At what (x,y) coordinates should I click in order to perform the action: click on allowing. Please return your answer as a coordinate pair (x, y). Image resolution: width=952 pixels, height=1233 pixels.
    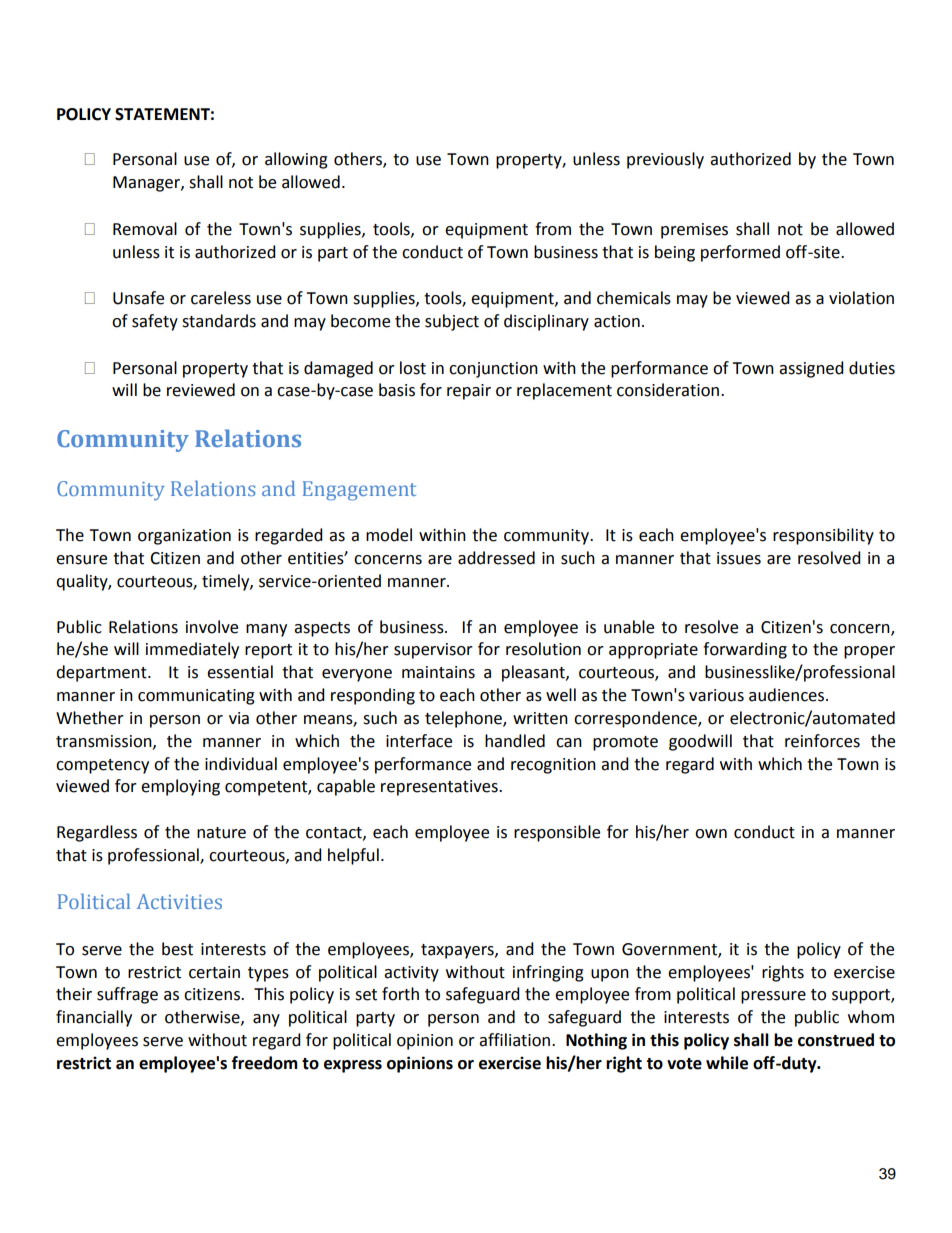
    Looking at the image, I should click on (296, 160).
